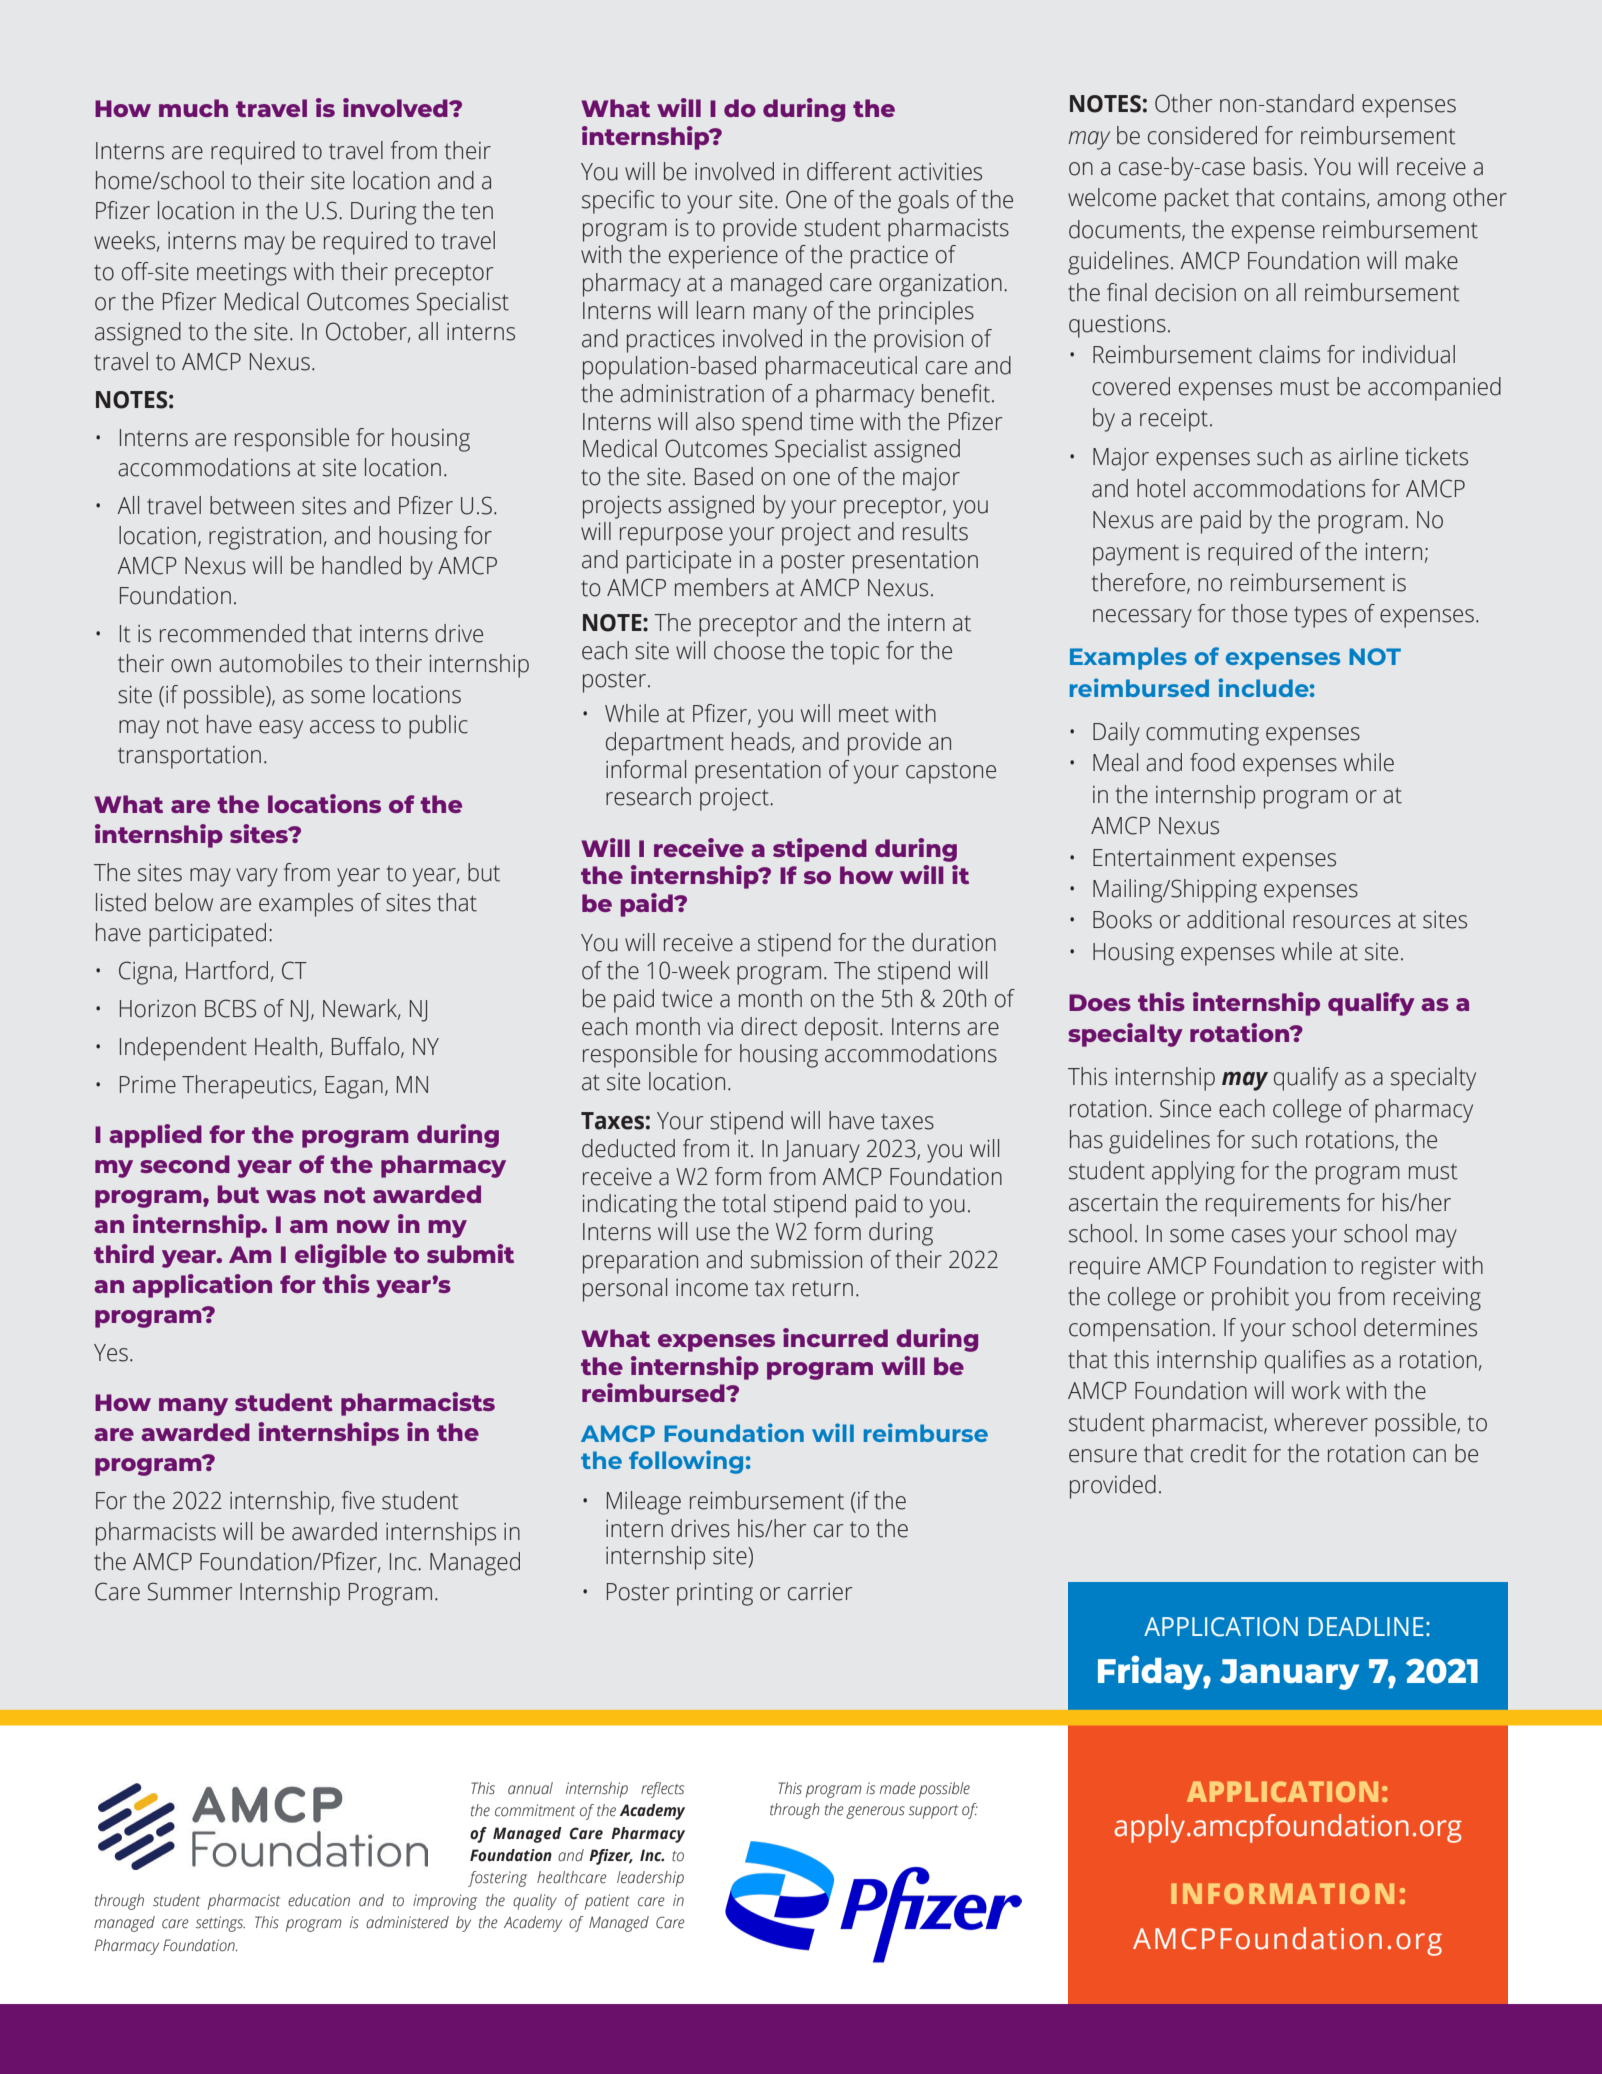 Image resolution: width=1602 pixels, height=2074 pixels. I want to click on BCBS, so click(230, 1008).
